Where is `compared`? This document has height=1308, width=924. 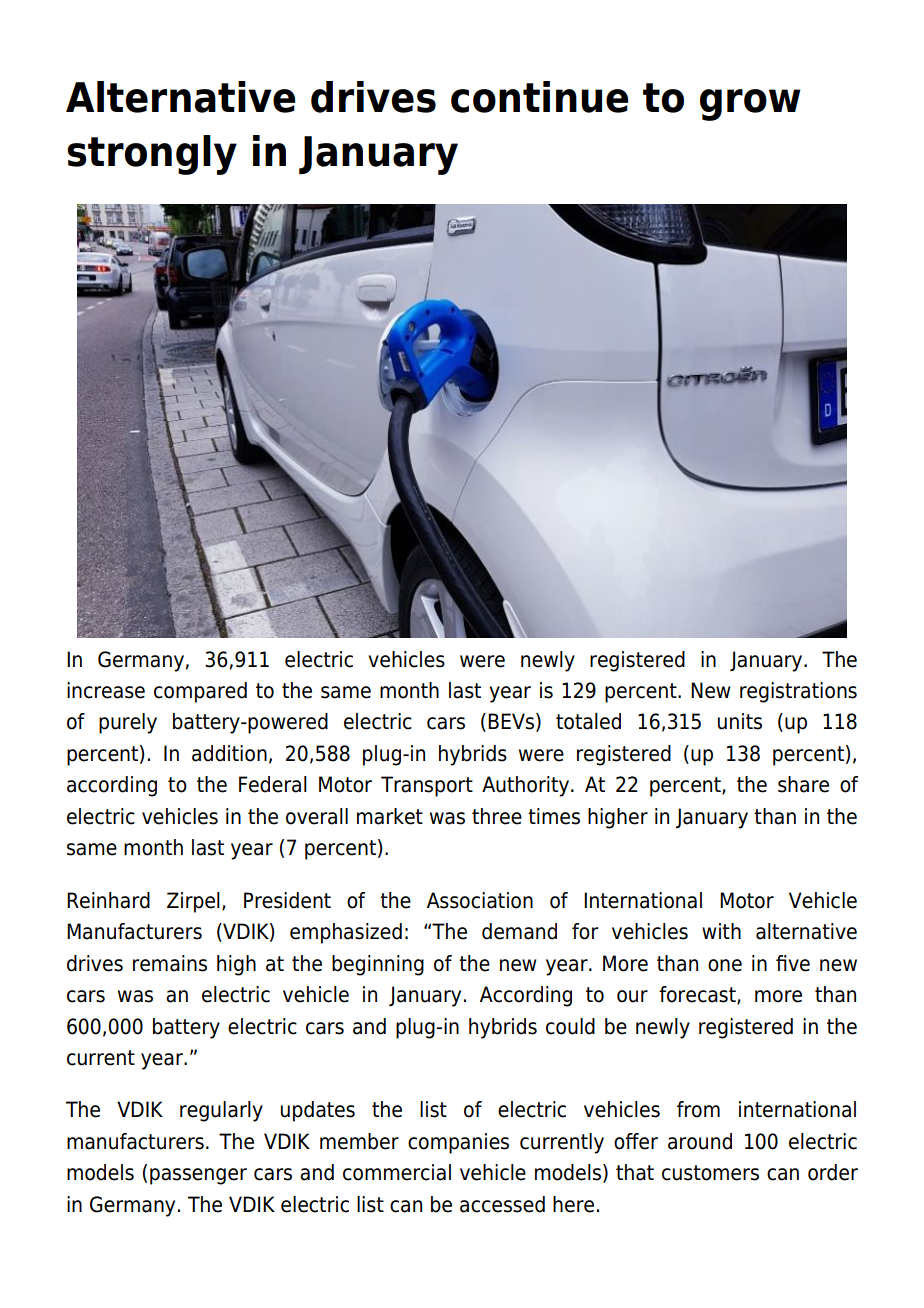
compared is located at coordinates (200, 692).
